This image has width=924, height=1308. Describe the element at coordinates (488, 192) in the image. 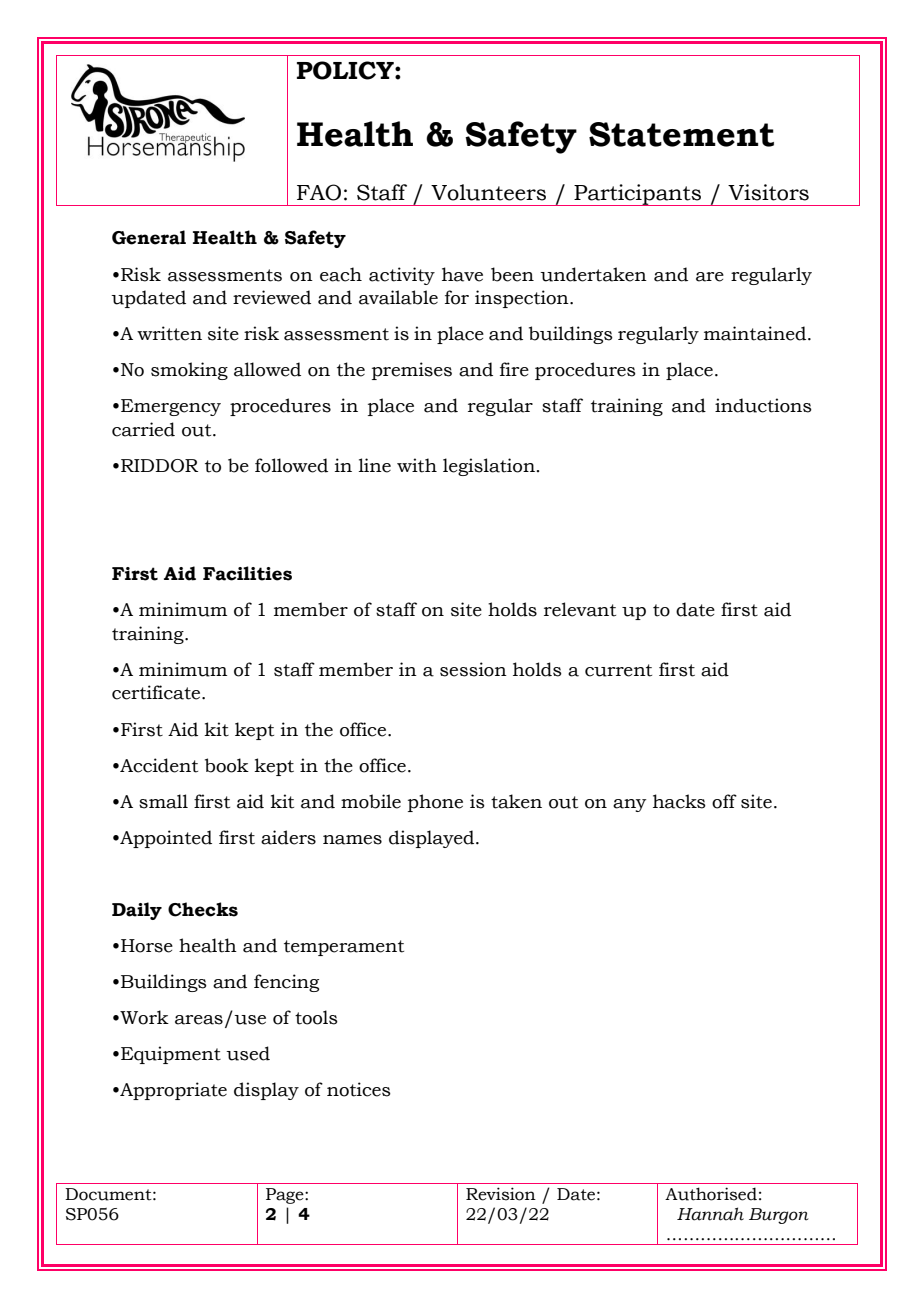

I see `Volunteers` at that location.
